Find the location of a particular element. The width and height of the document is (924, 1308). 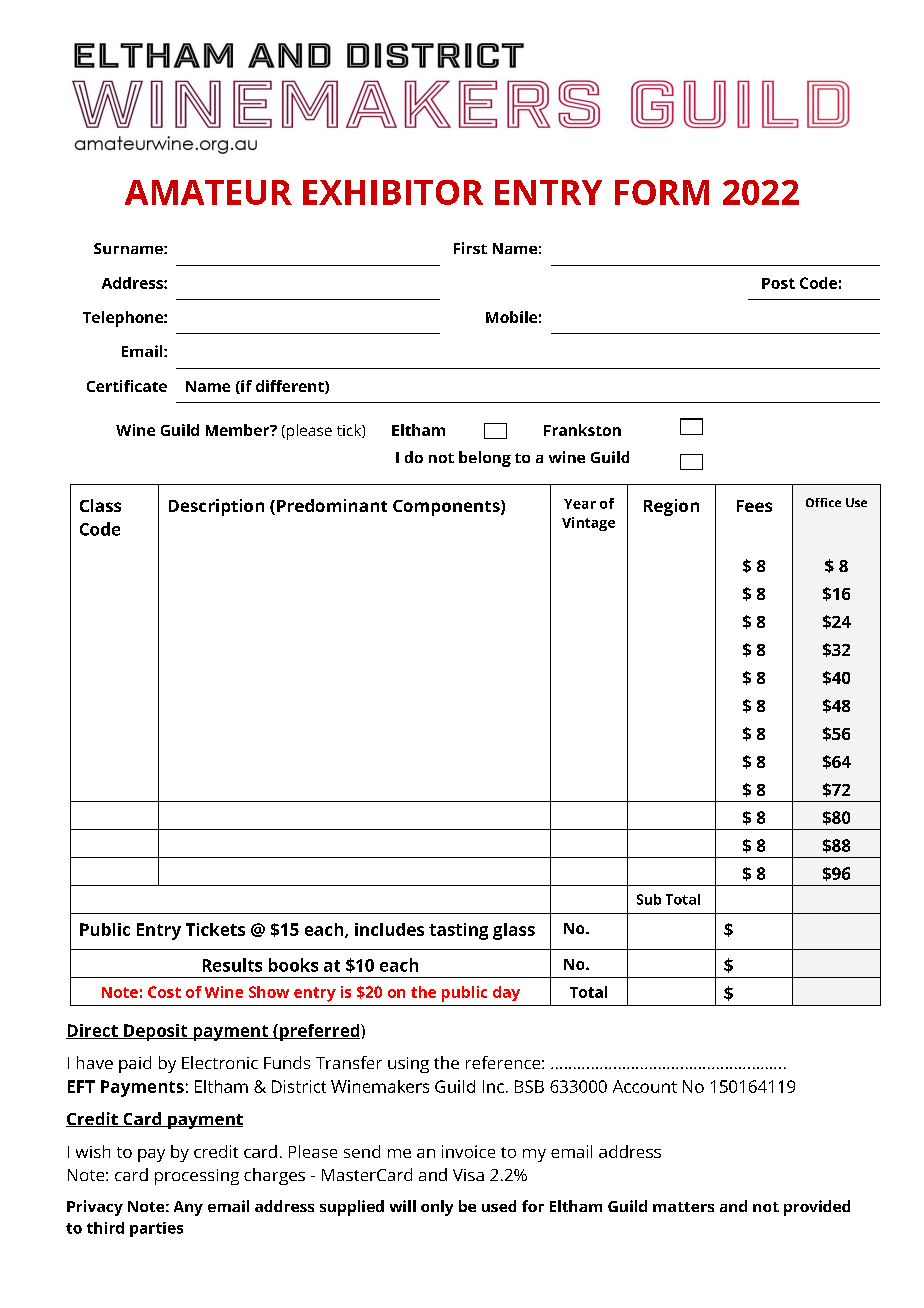

only is located at coordinates (437, 1208).
